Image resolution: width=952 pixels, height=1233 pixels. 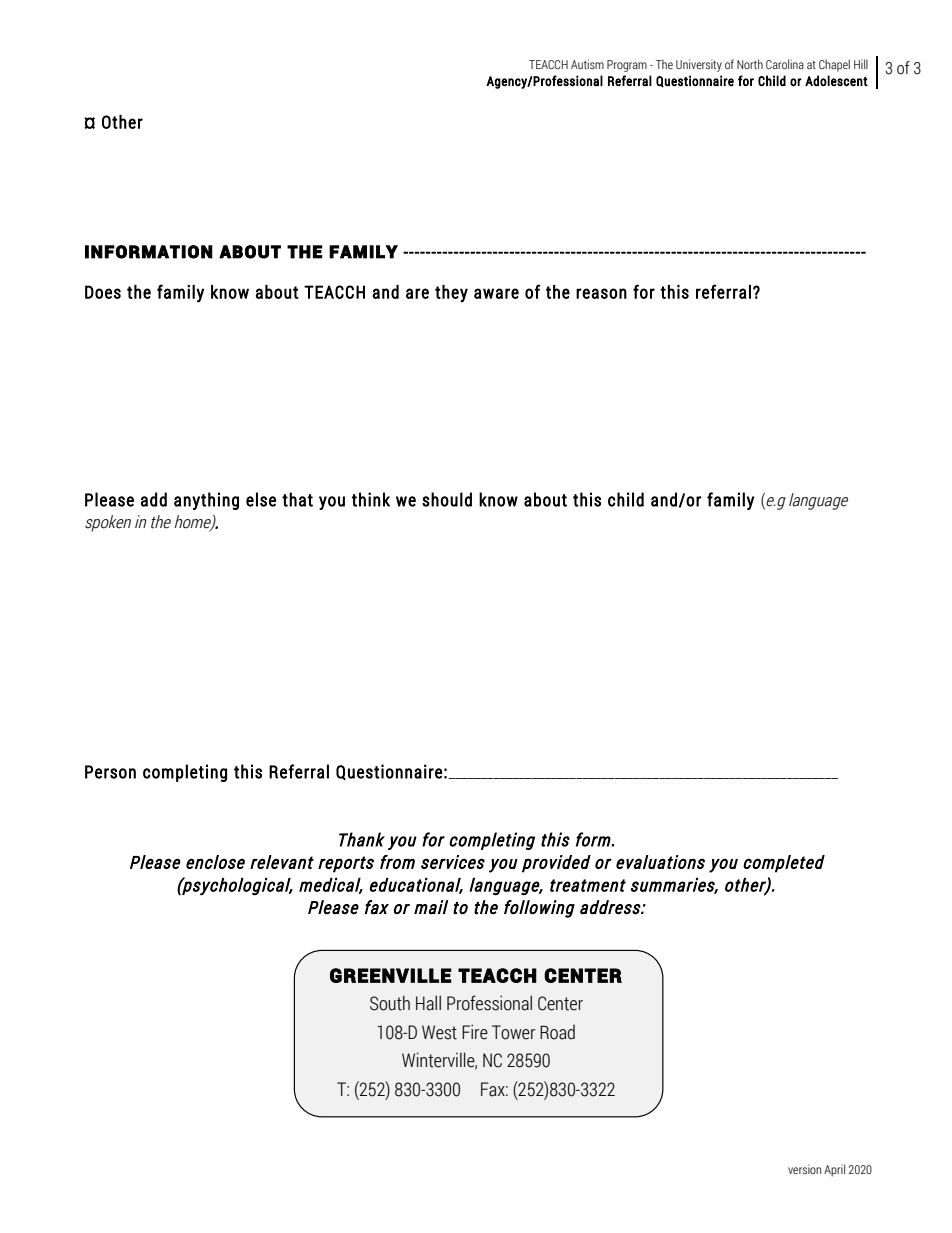 I want to click on GREENVILLE, so click(x=391, y=975).
